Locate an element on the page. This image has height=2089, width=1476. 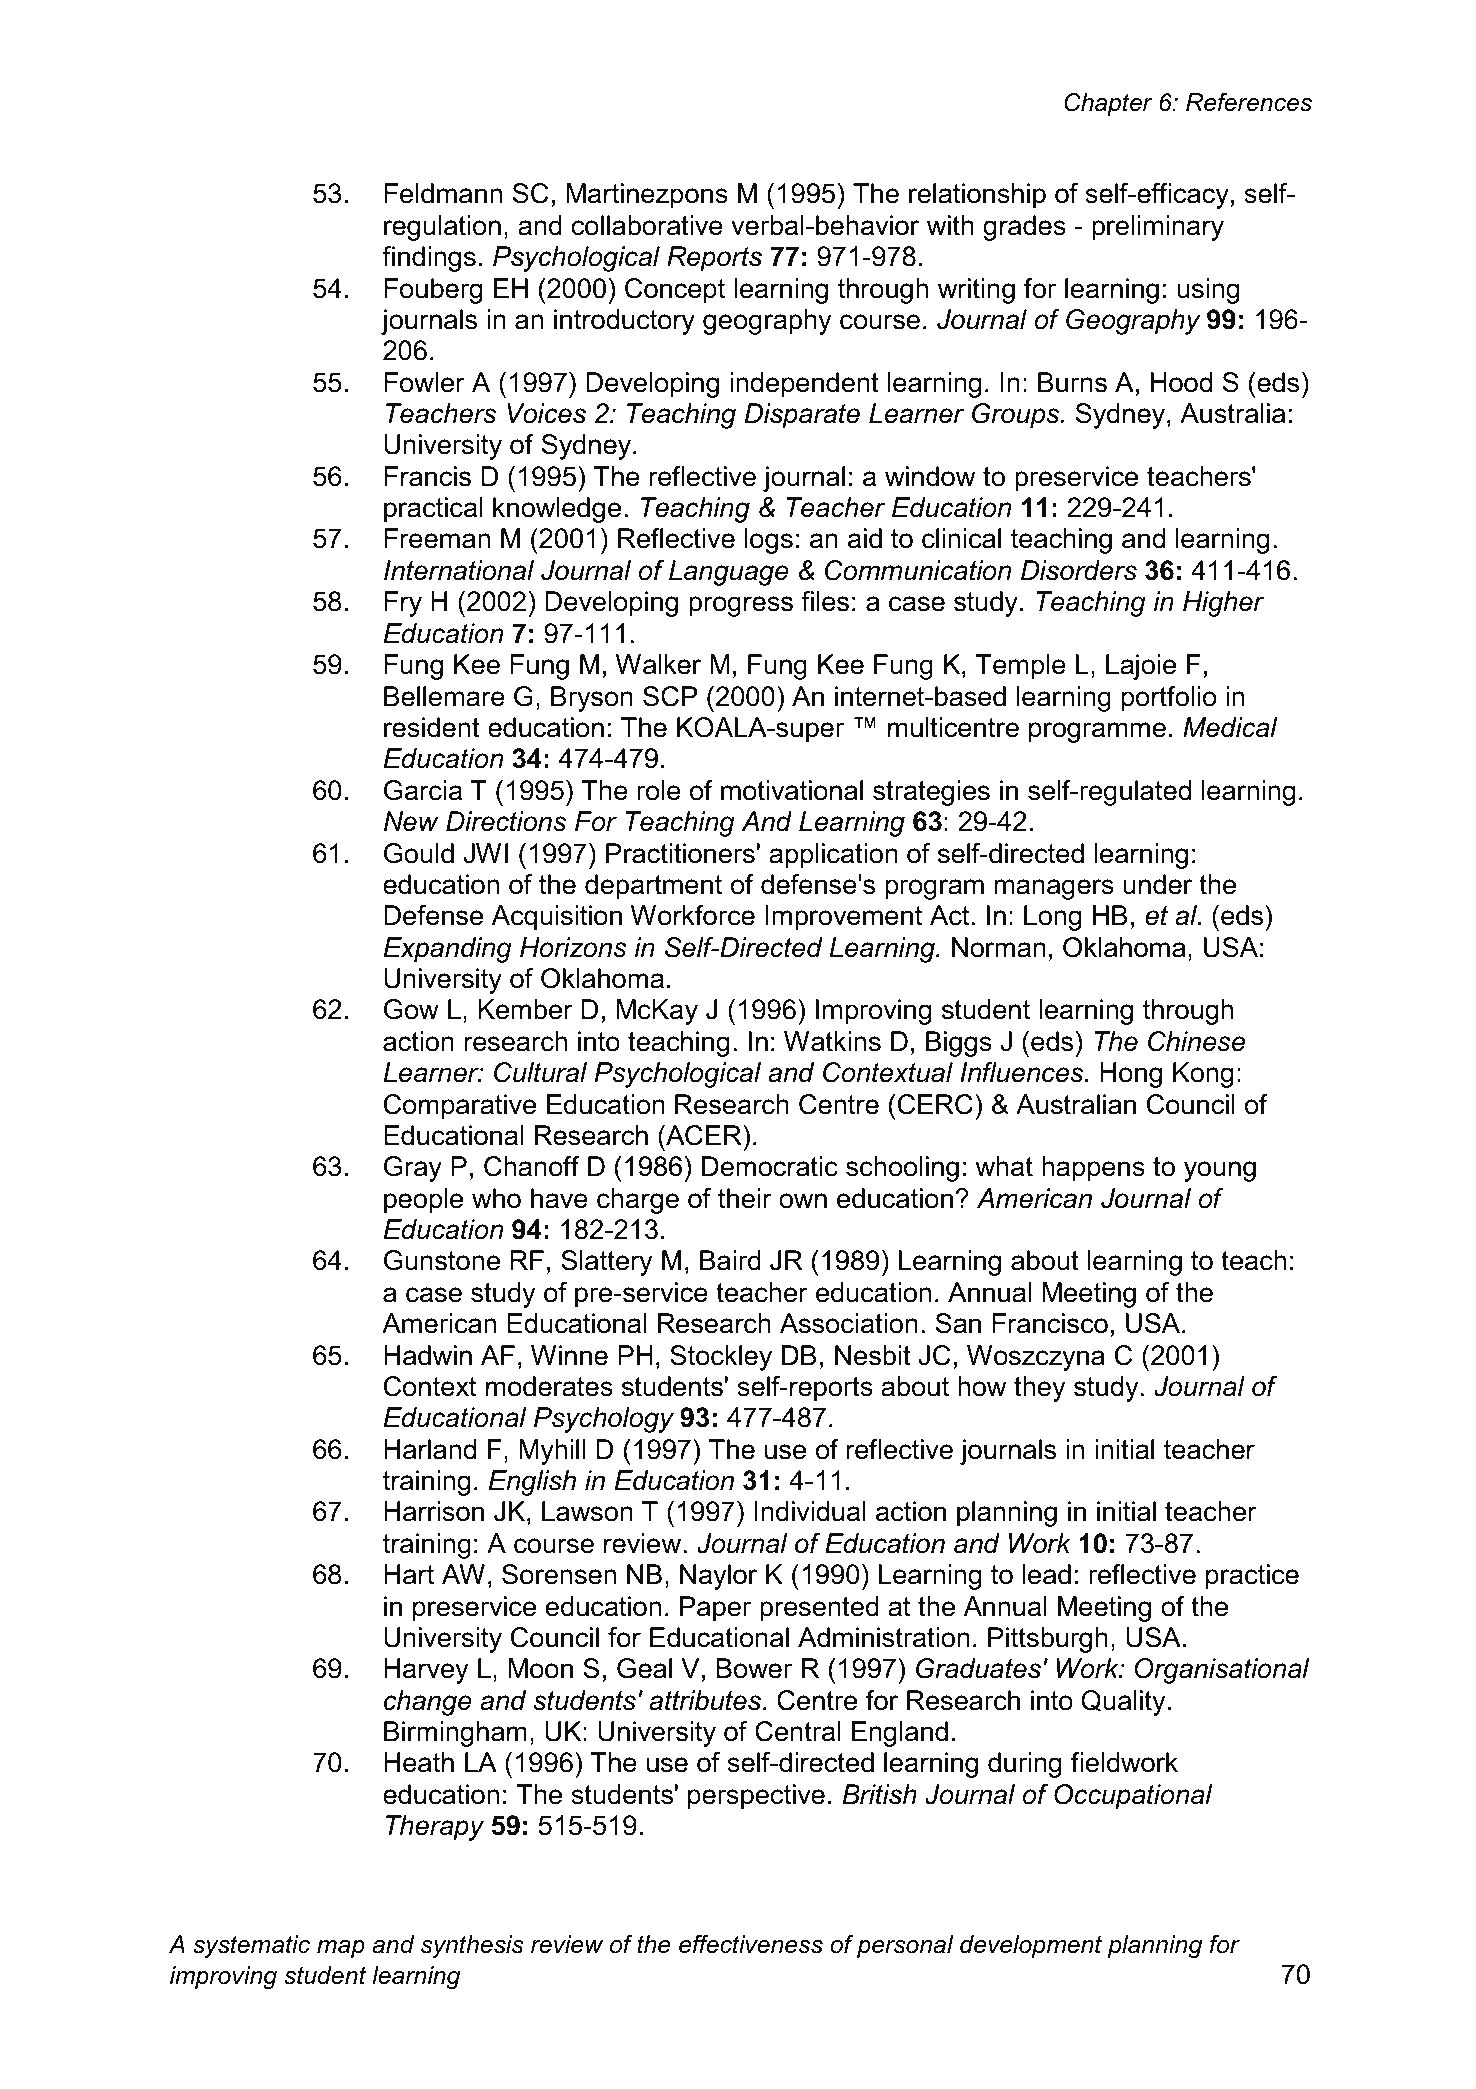
Baird is located at coordinates (730, 1260).
